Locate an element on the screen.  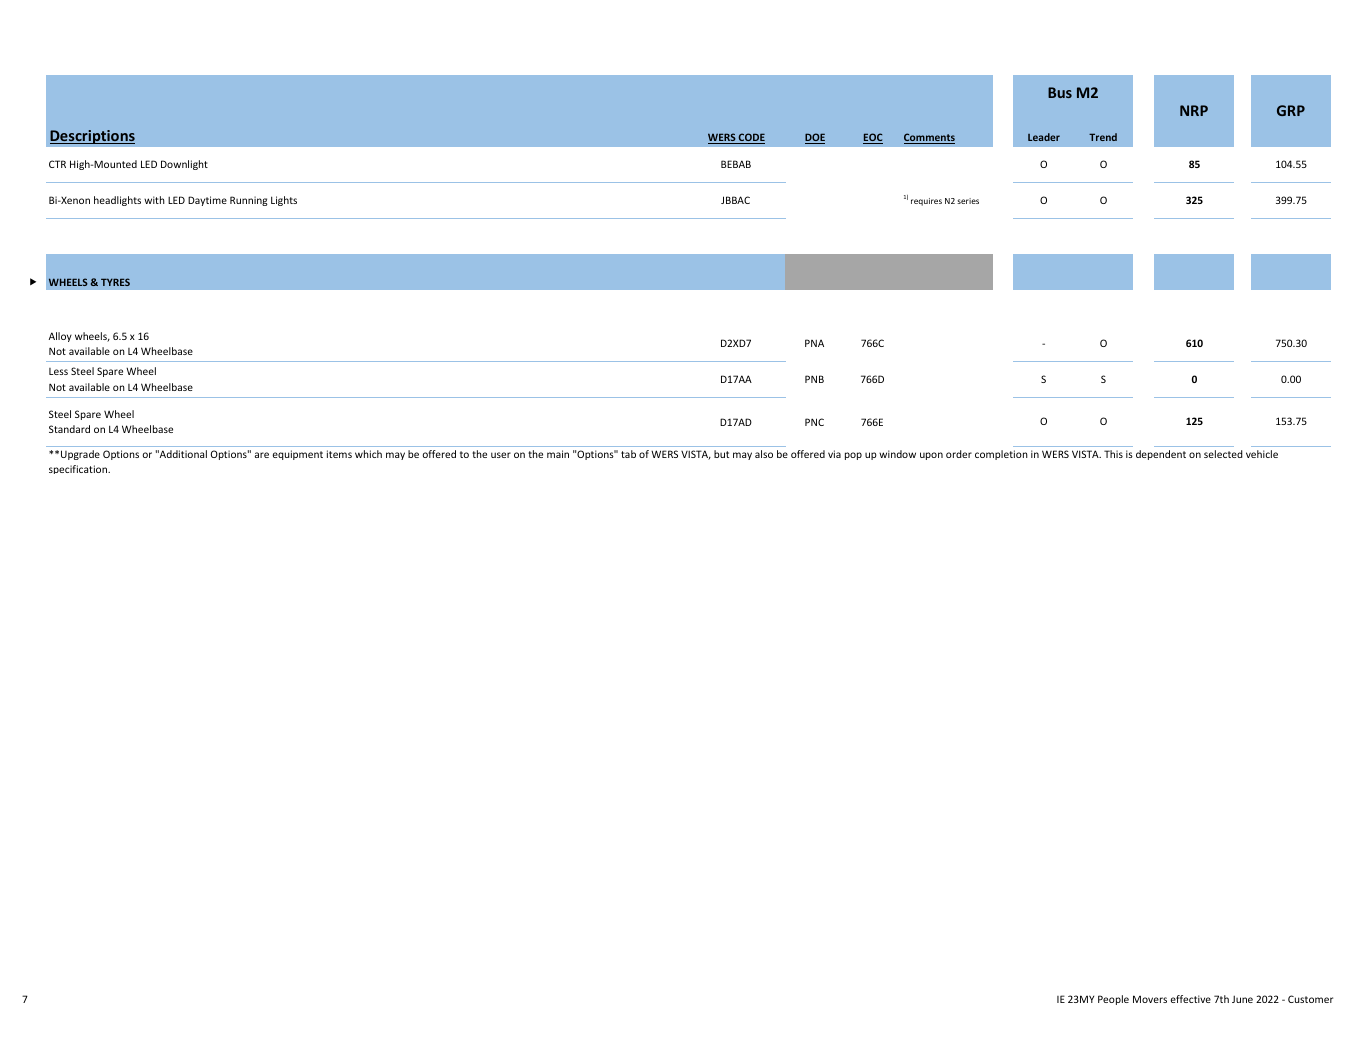
dependent is located at coordinates (1161, 455).
